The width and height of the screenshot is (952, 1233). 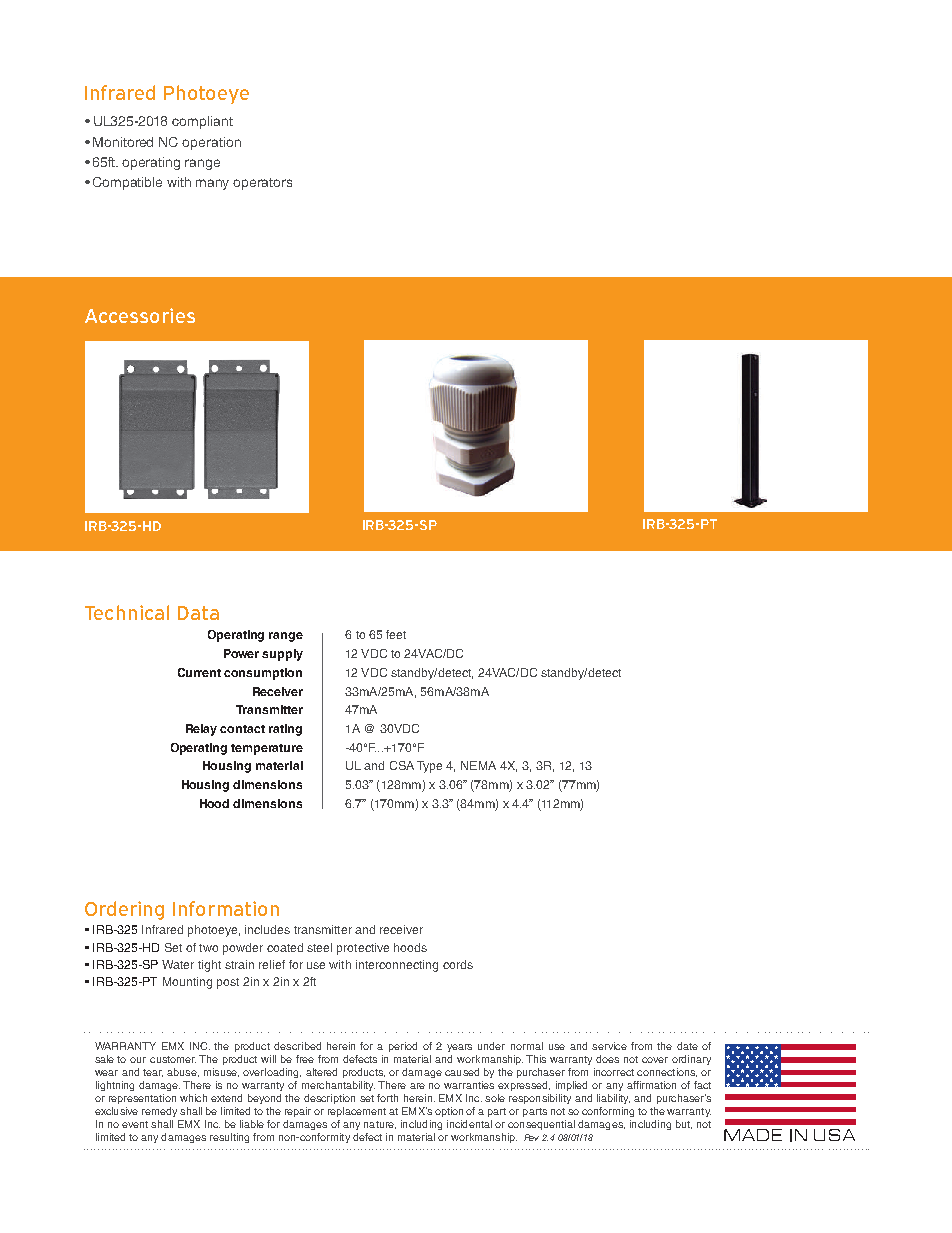 What do you see at coordinates (198, 613) in the screenshot?
I see `Data` at bounding box center [198, 613].
